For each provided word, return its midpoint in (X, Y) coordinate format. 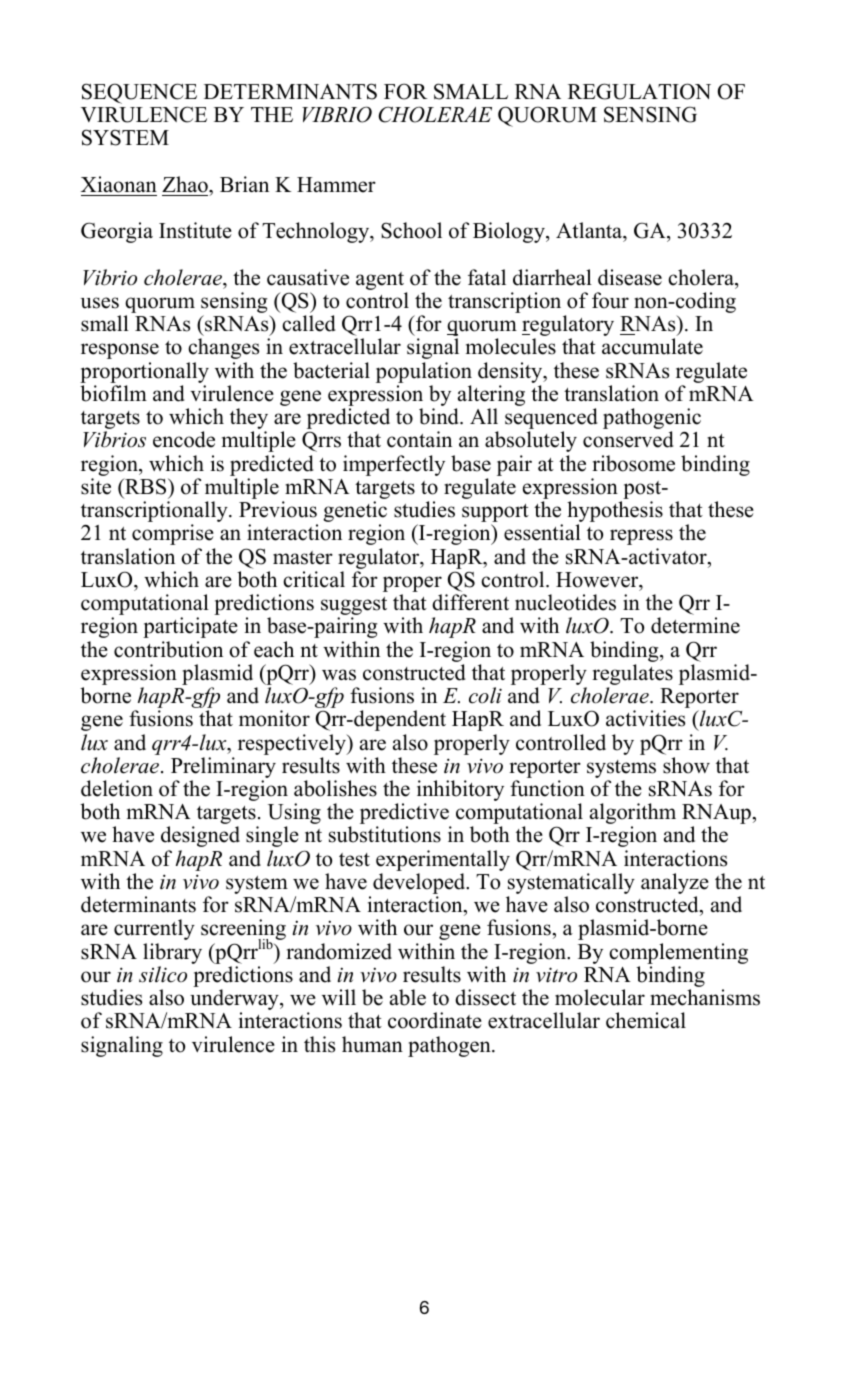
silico (163, 974)
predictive (405, 815)
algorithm (633, 815)
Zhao (186, 184)
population (424, 374)
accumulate (652, 346)
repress (641, 537)
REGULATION (639, 91)
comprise (173, 534)
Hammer (336, 185)
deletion (117, 788)
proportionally (144, 374)
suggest (354, 607)
